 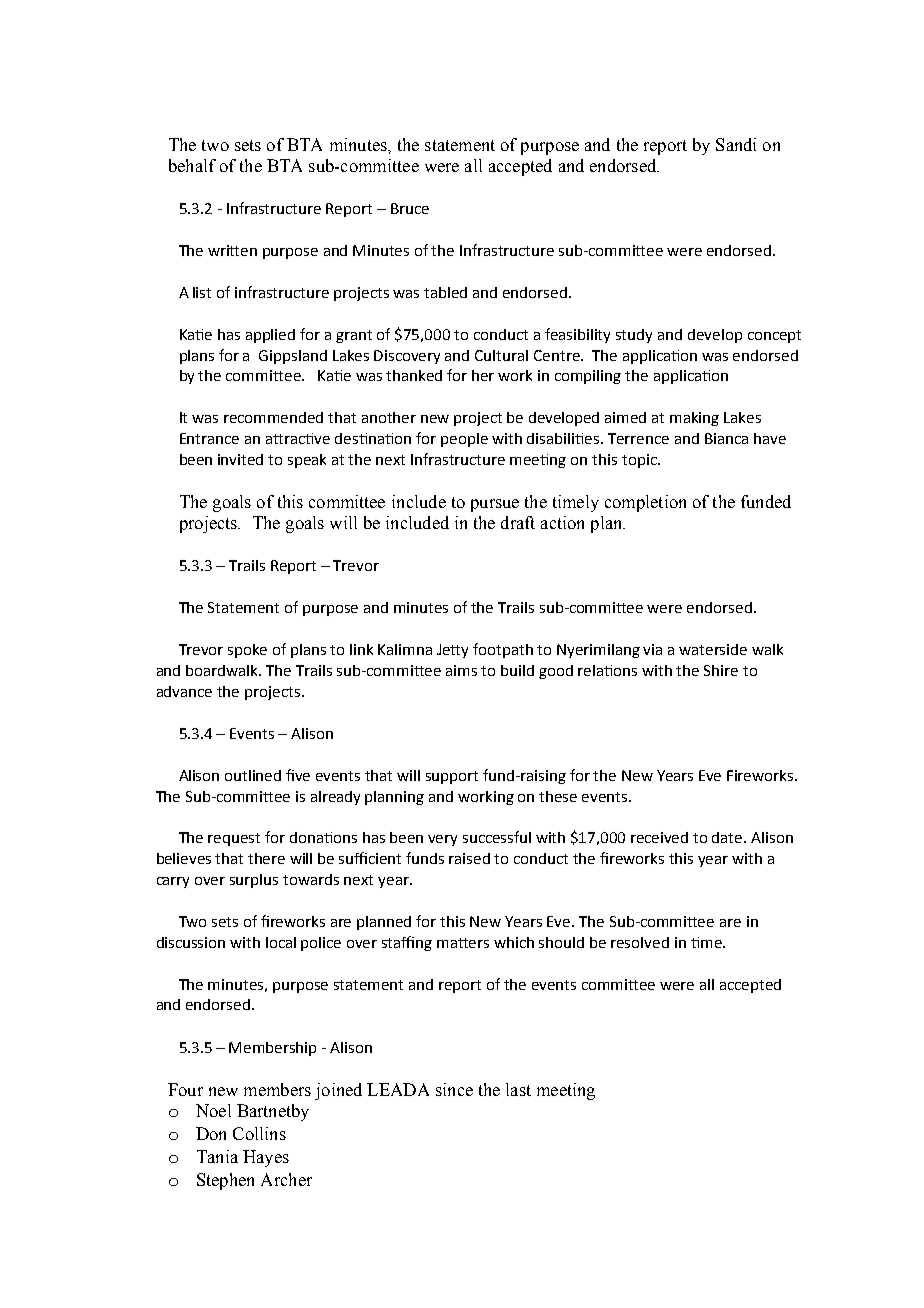 What do you see at coordinates (645, 503) in the document?
I see `completion` at bounding box center [645, 503].
